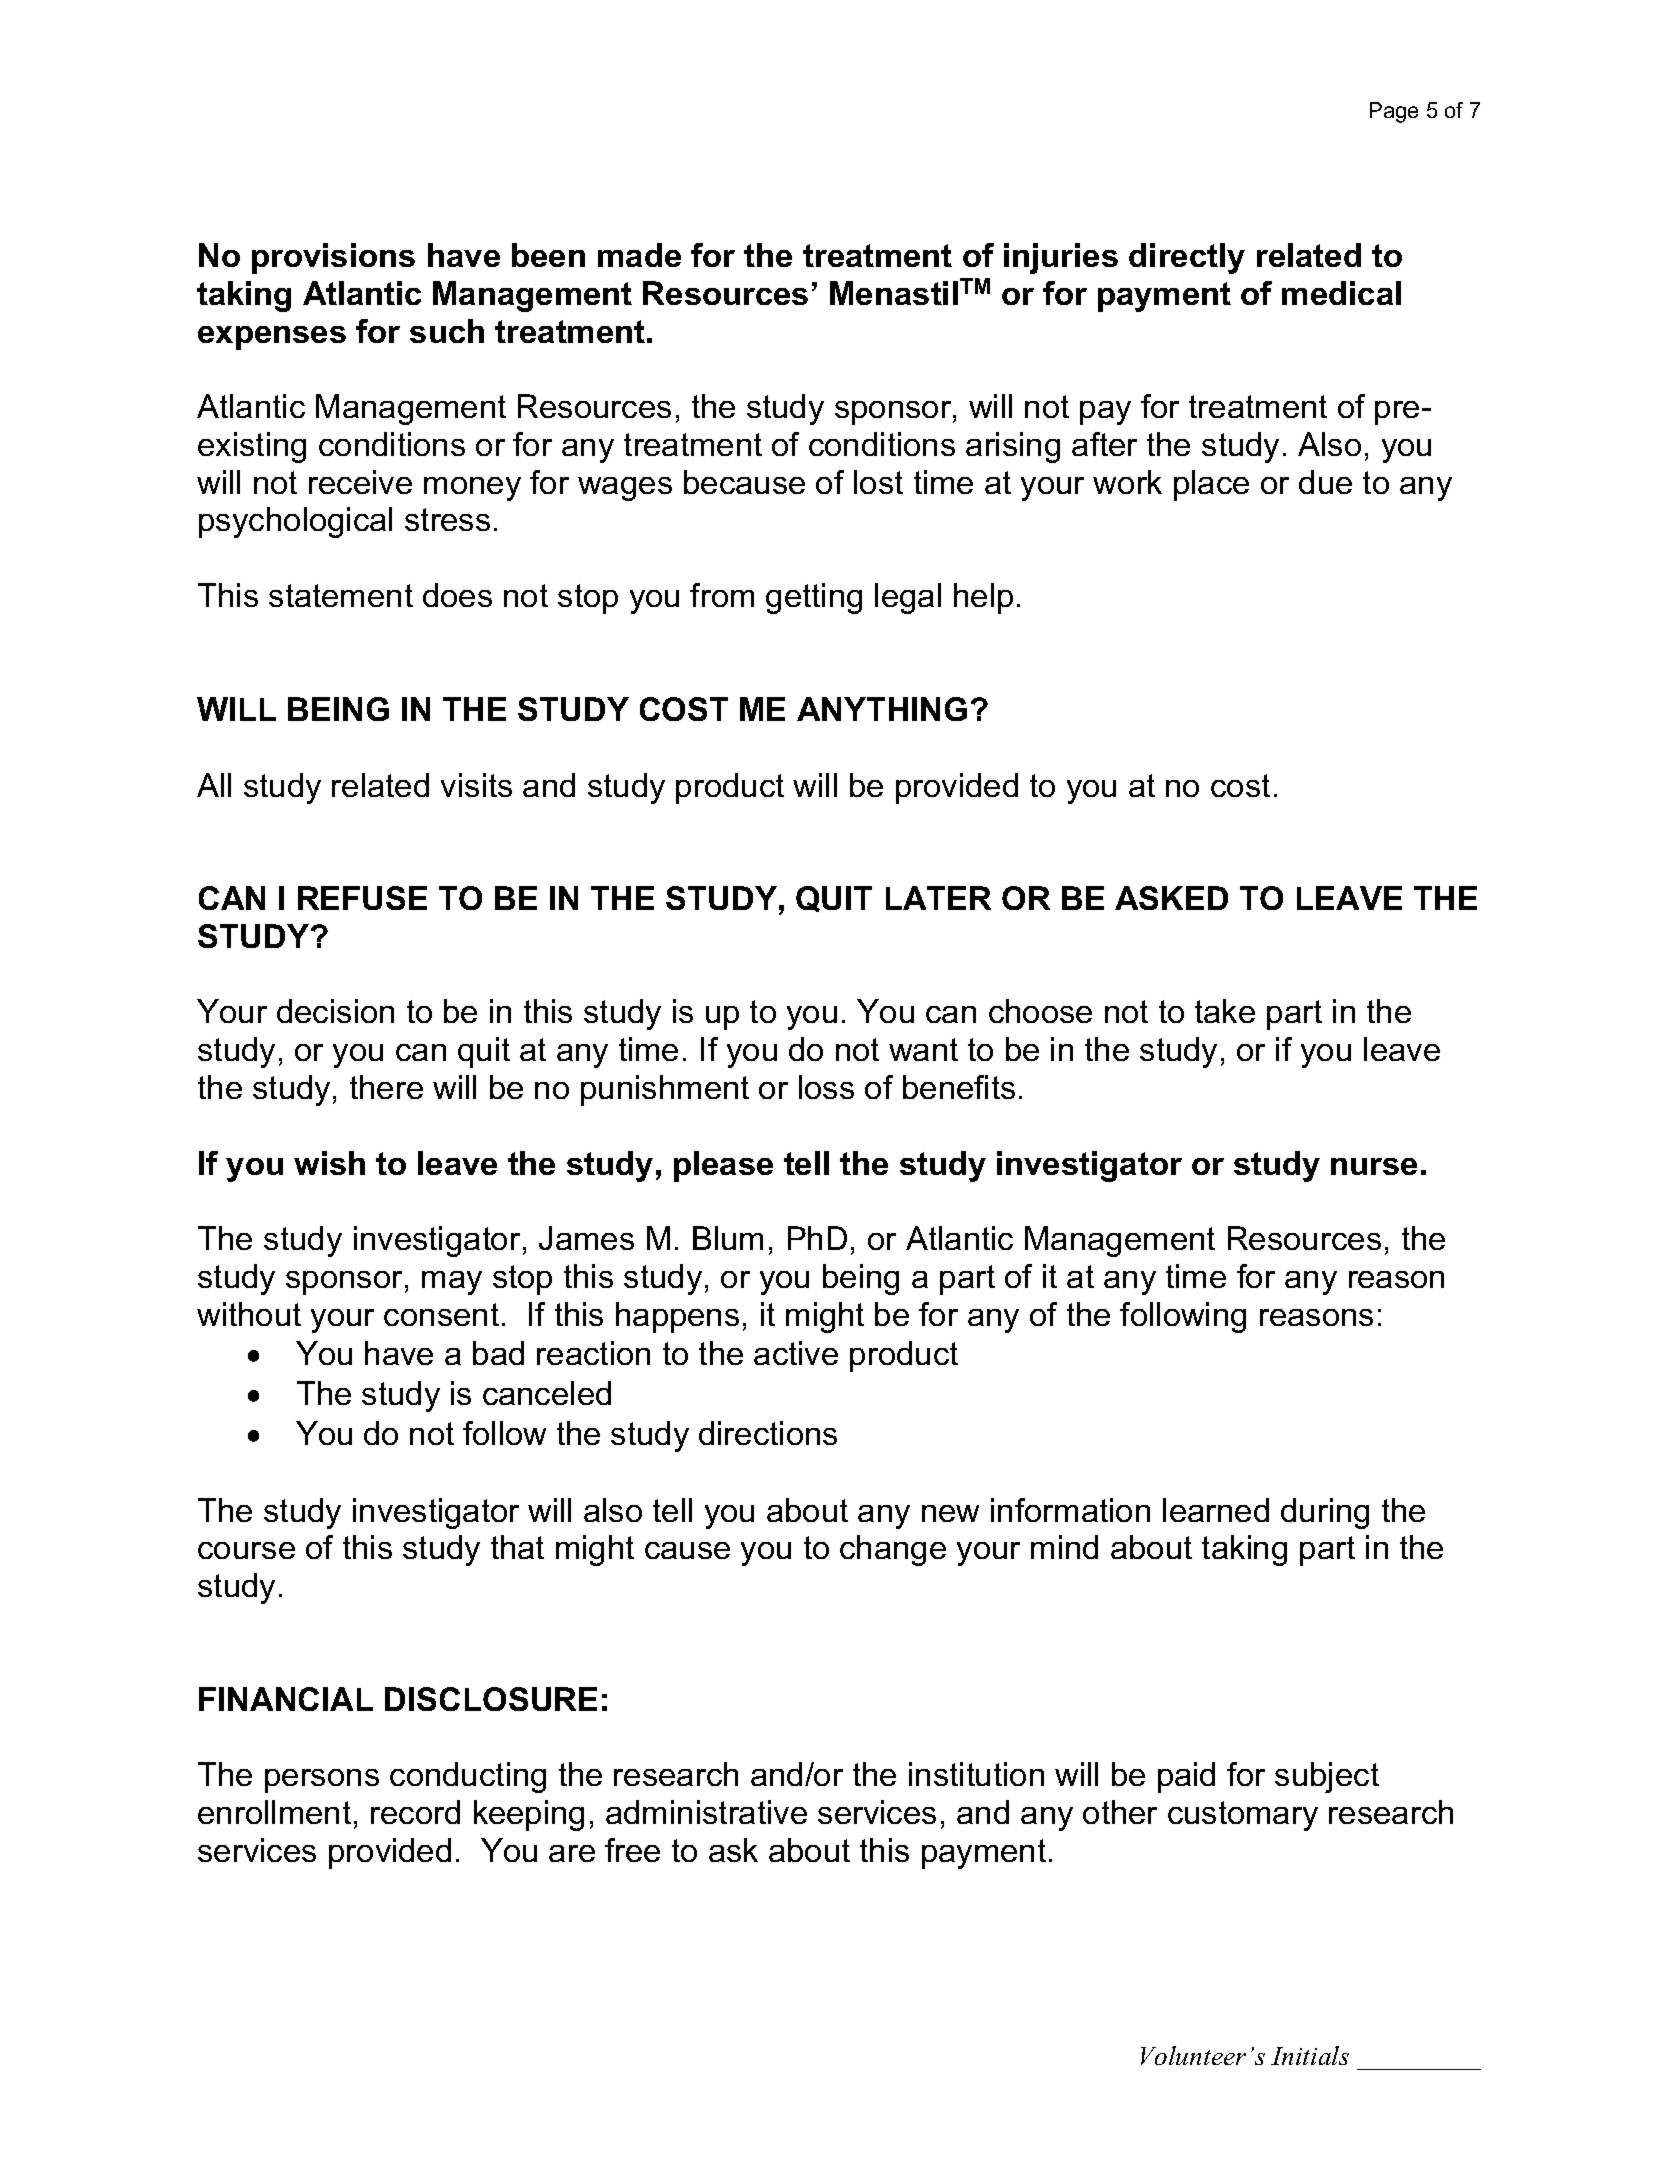 The height and width of the screenshot is (2171, 1678). What do you see at coordinates (333, 258) in the screenshot?
I see `provisions` at bounding box center [333, 258].
